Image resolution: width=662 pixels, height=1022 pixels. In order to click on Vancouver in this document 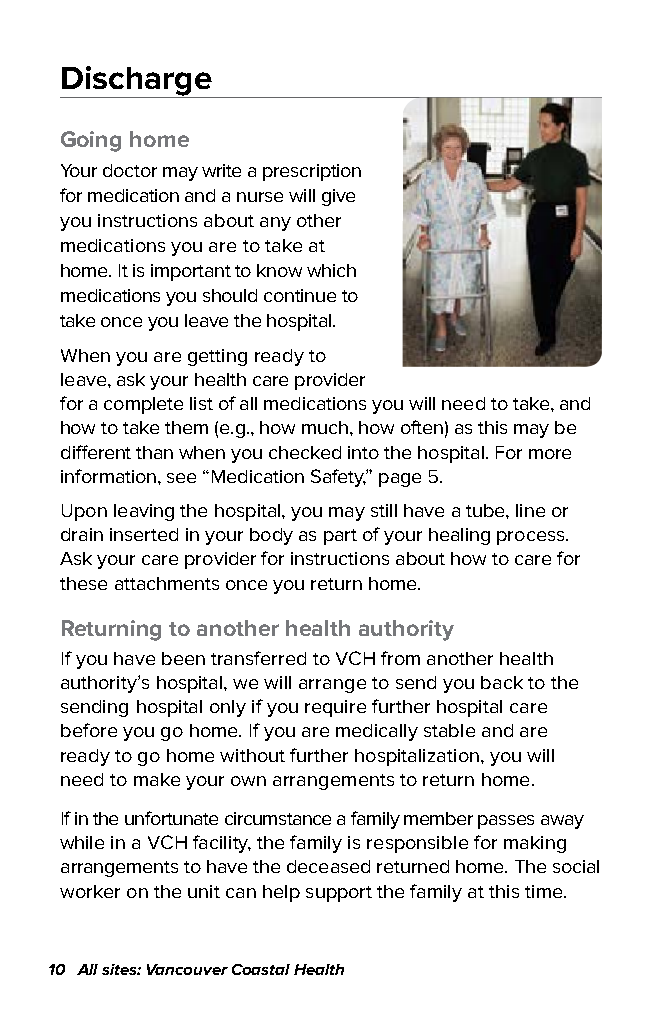, I will do `click(187, 969)`.
